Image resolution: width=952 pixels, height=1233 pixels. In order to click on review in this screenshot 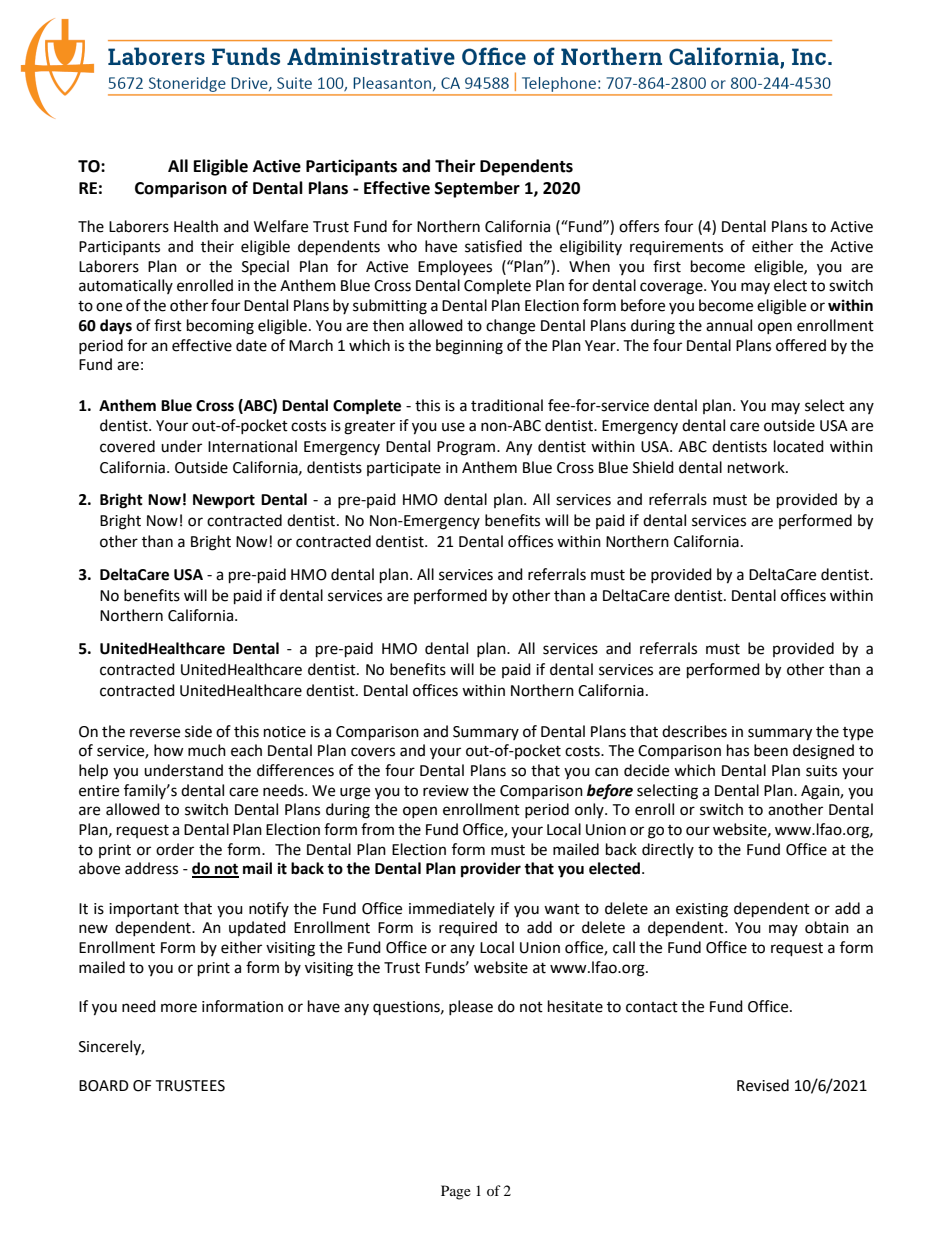, I will do `click(446, 791)`.
